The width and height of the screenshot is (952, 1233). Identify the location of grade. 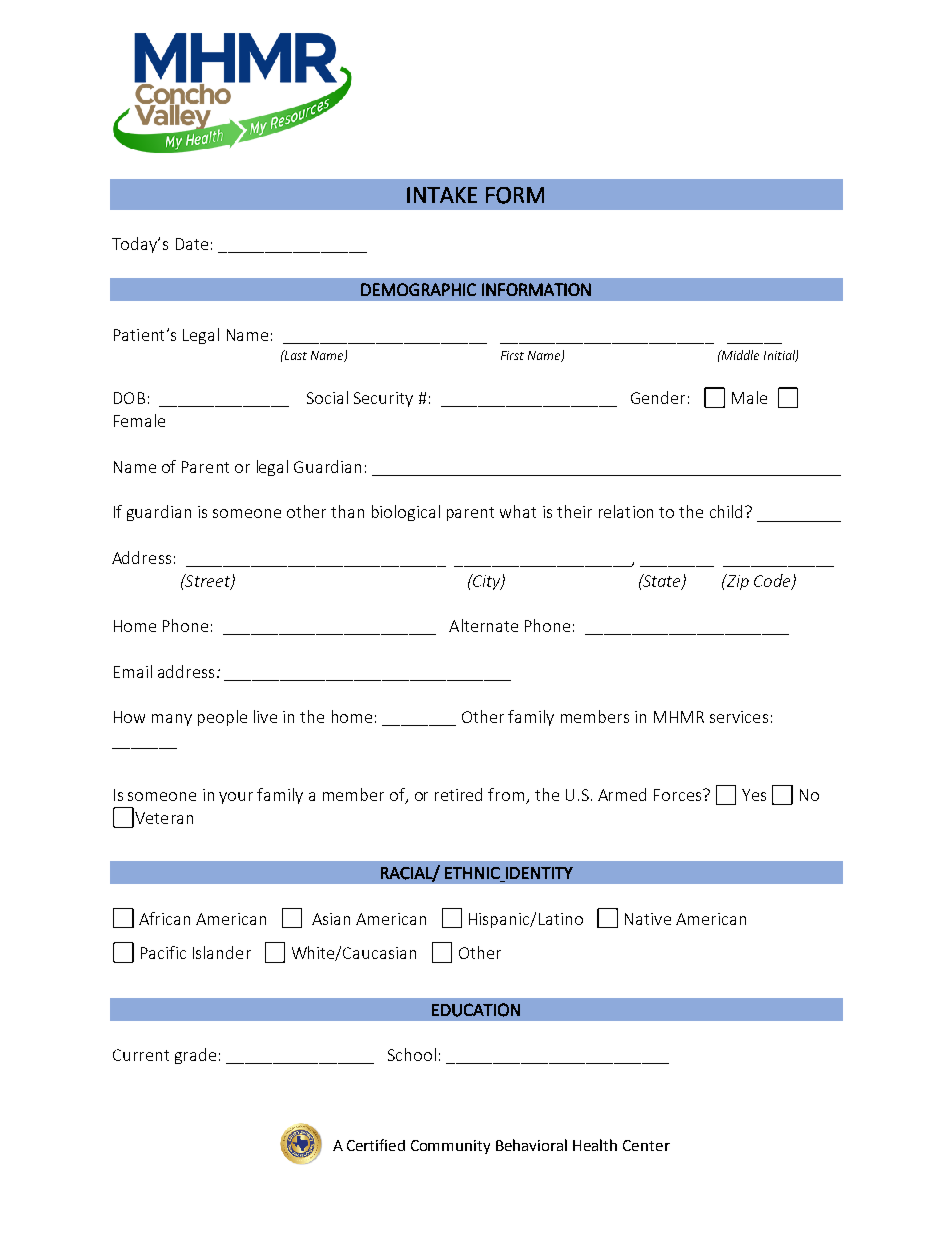
(195, 1056).
